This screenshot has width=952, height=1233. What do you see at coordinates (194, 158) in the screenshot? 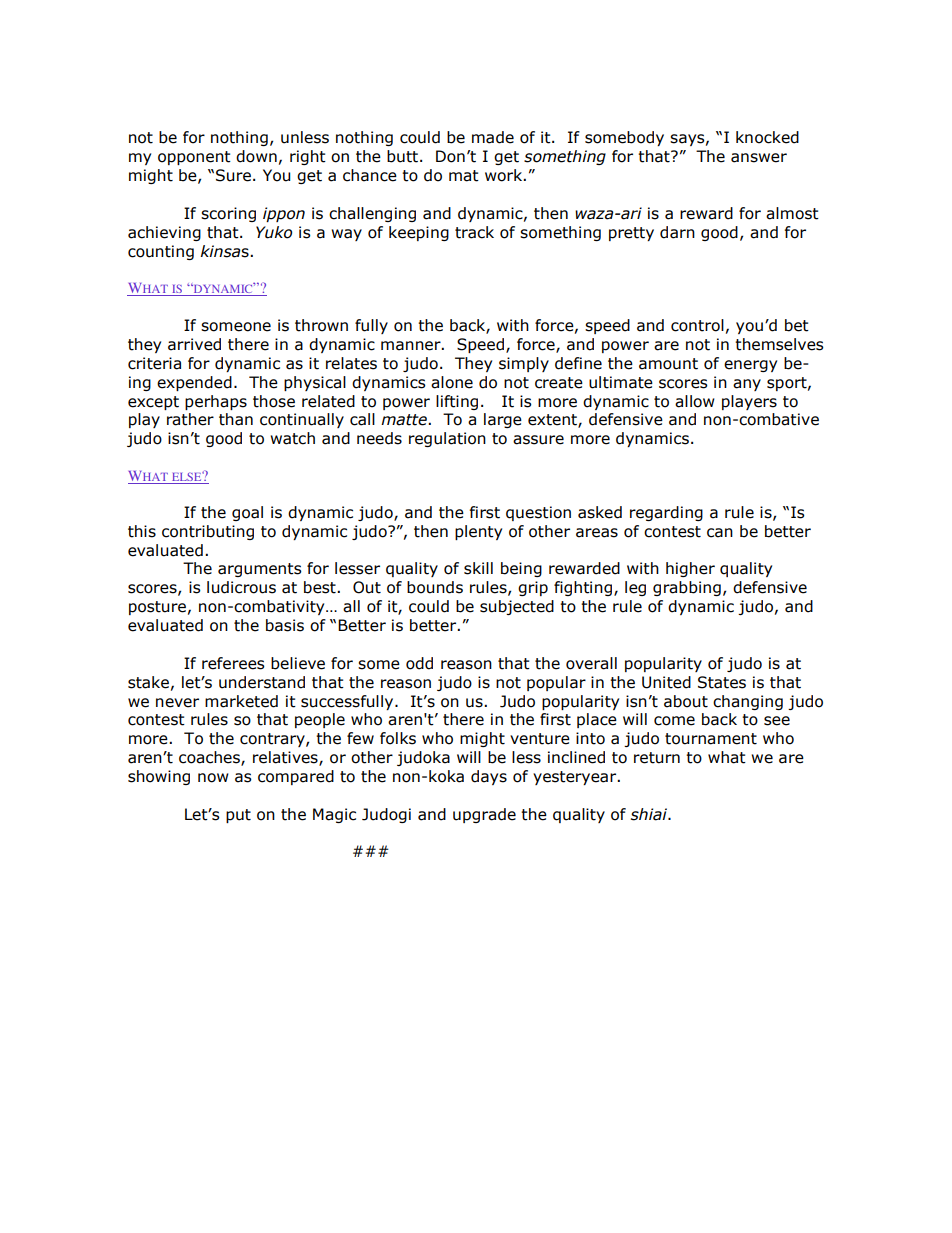
I see `opponent` at bounding box center [194, 158].
